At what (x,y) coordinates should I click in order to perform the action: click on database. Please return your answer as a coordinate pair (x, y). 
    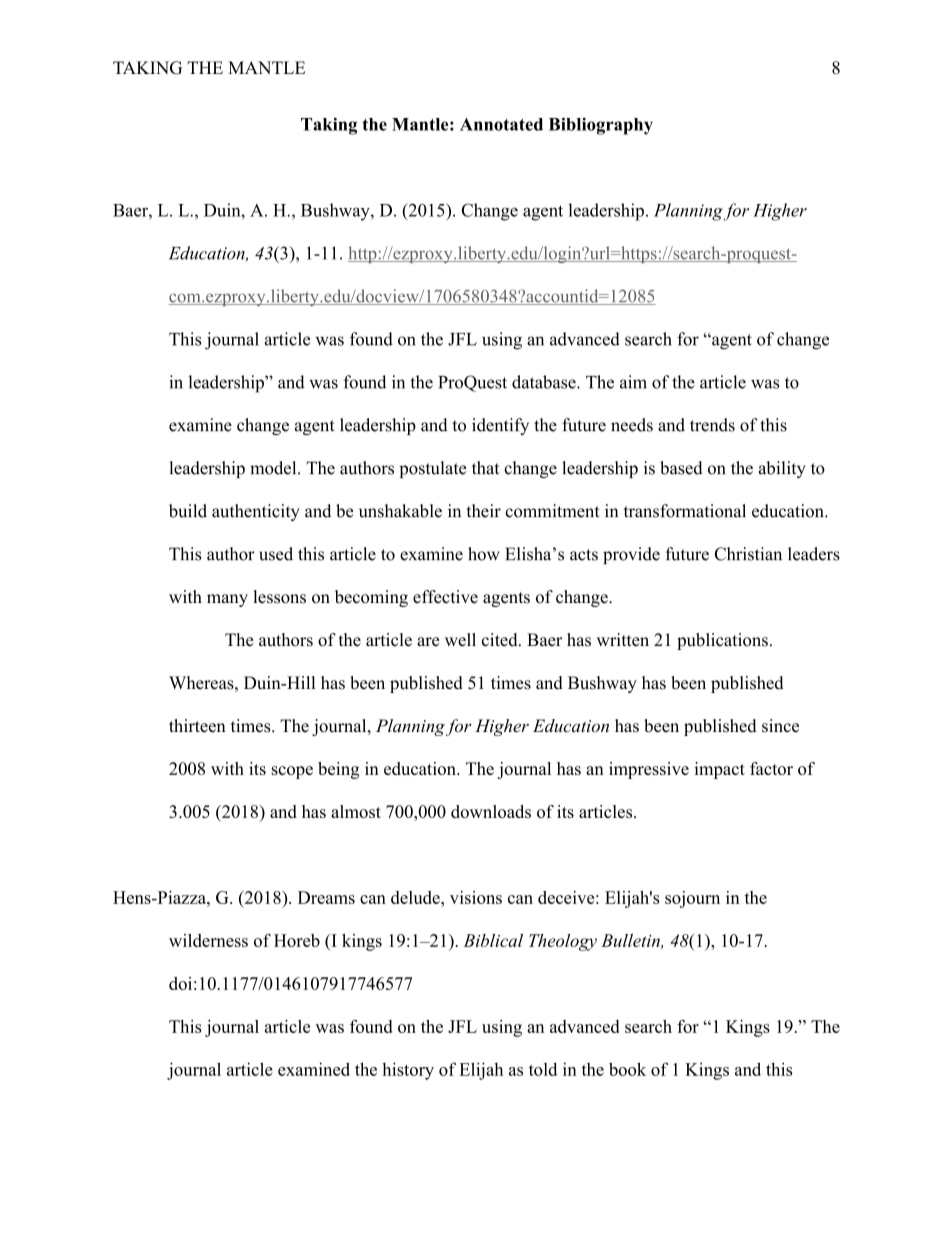
    Looking at the image, I should click on (545, 382).
